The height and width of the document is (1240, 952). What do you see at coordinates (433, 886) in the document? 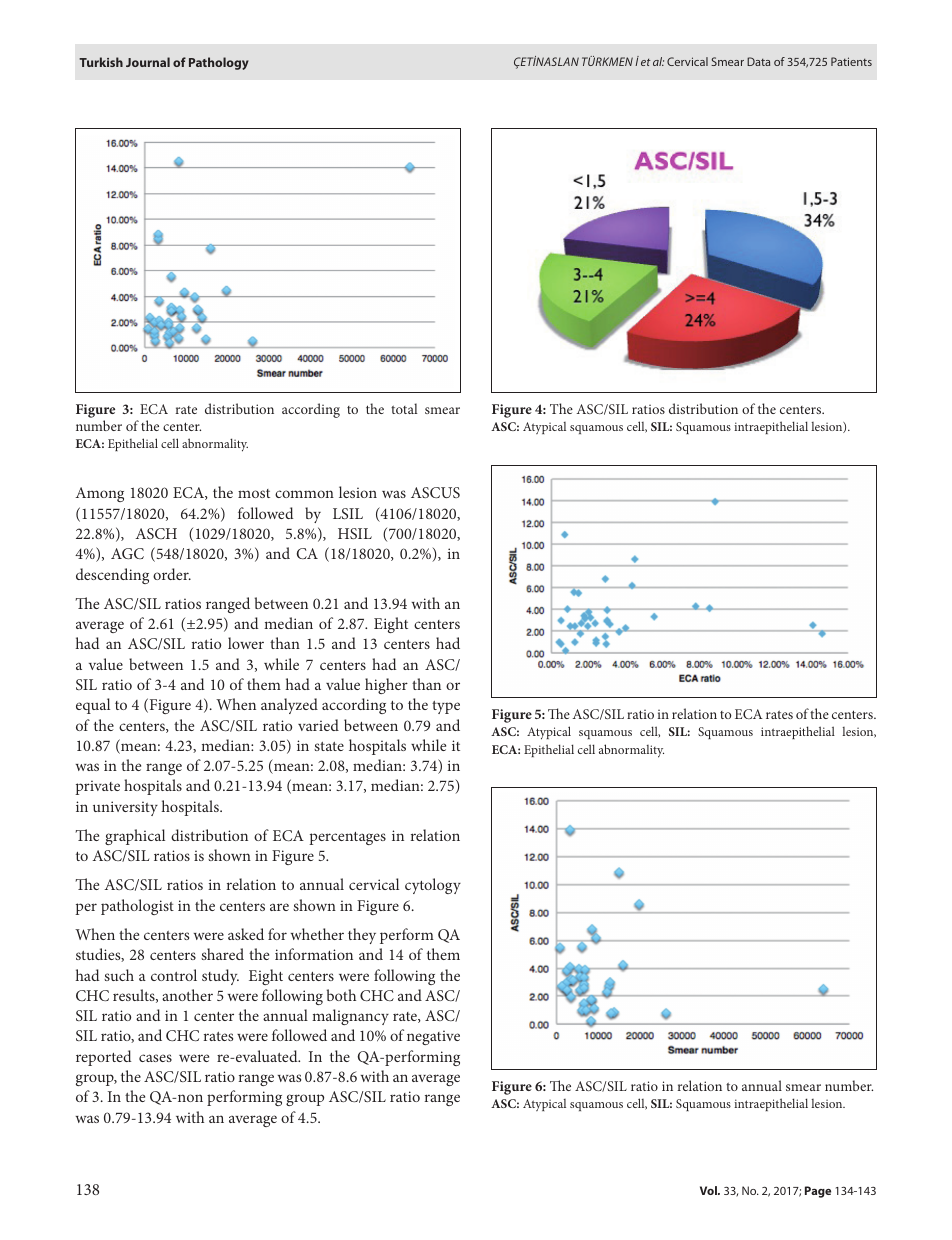
I see `cytology` at bounding box center [433, 886].
